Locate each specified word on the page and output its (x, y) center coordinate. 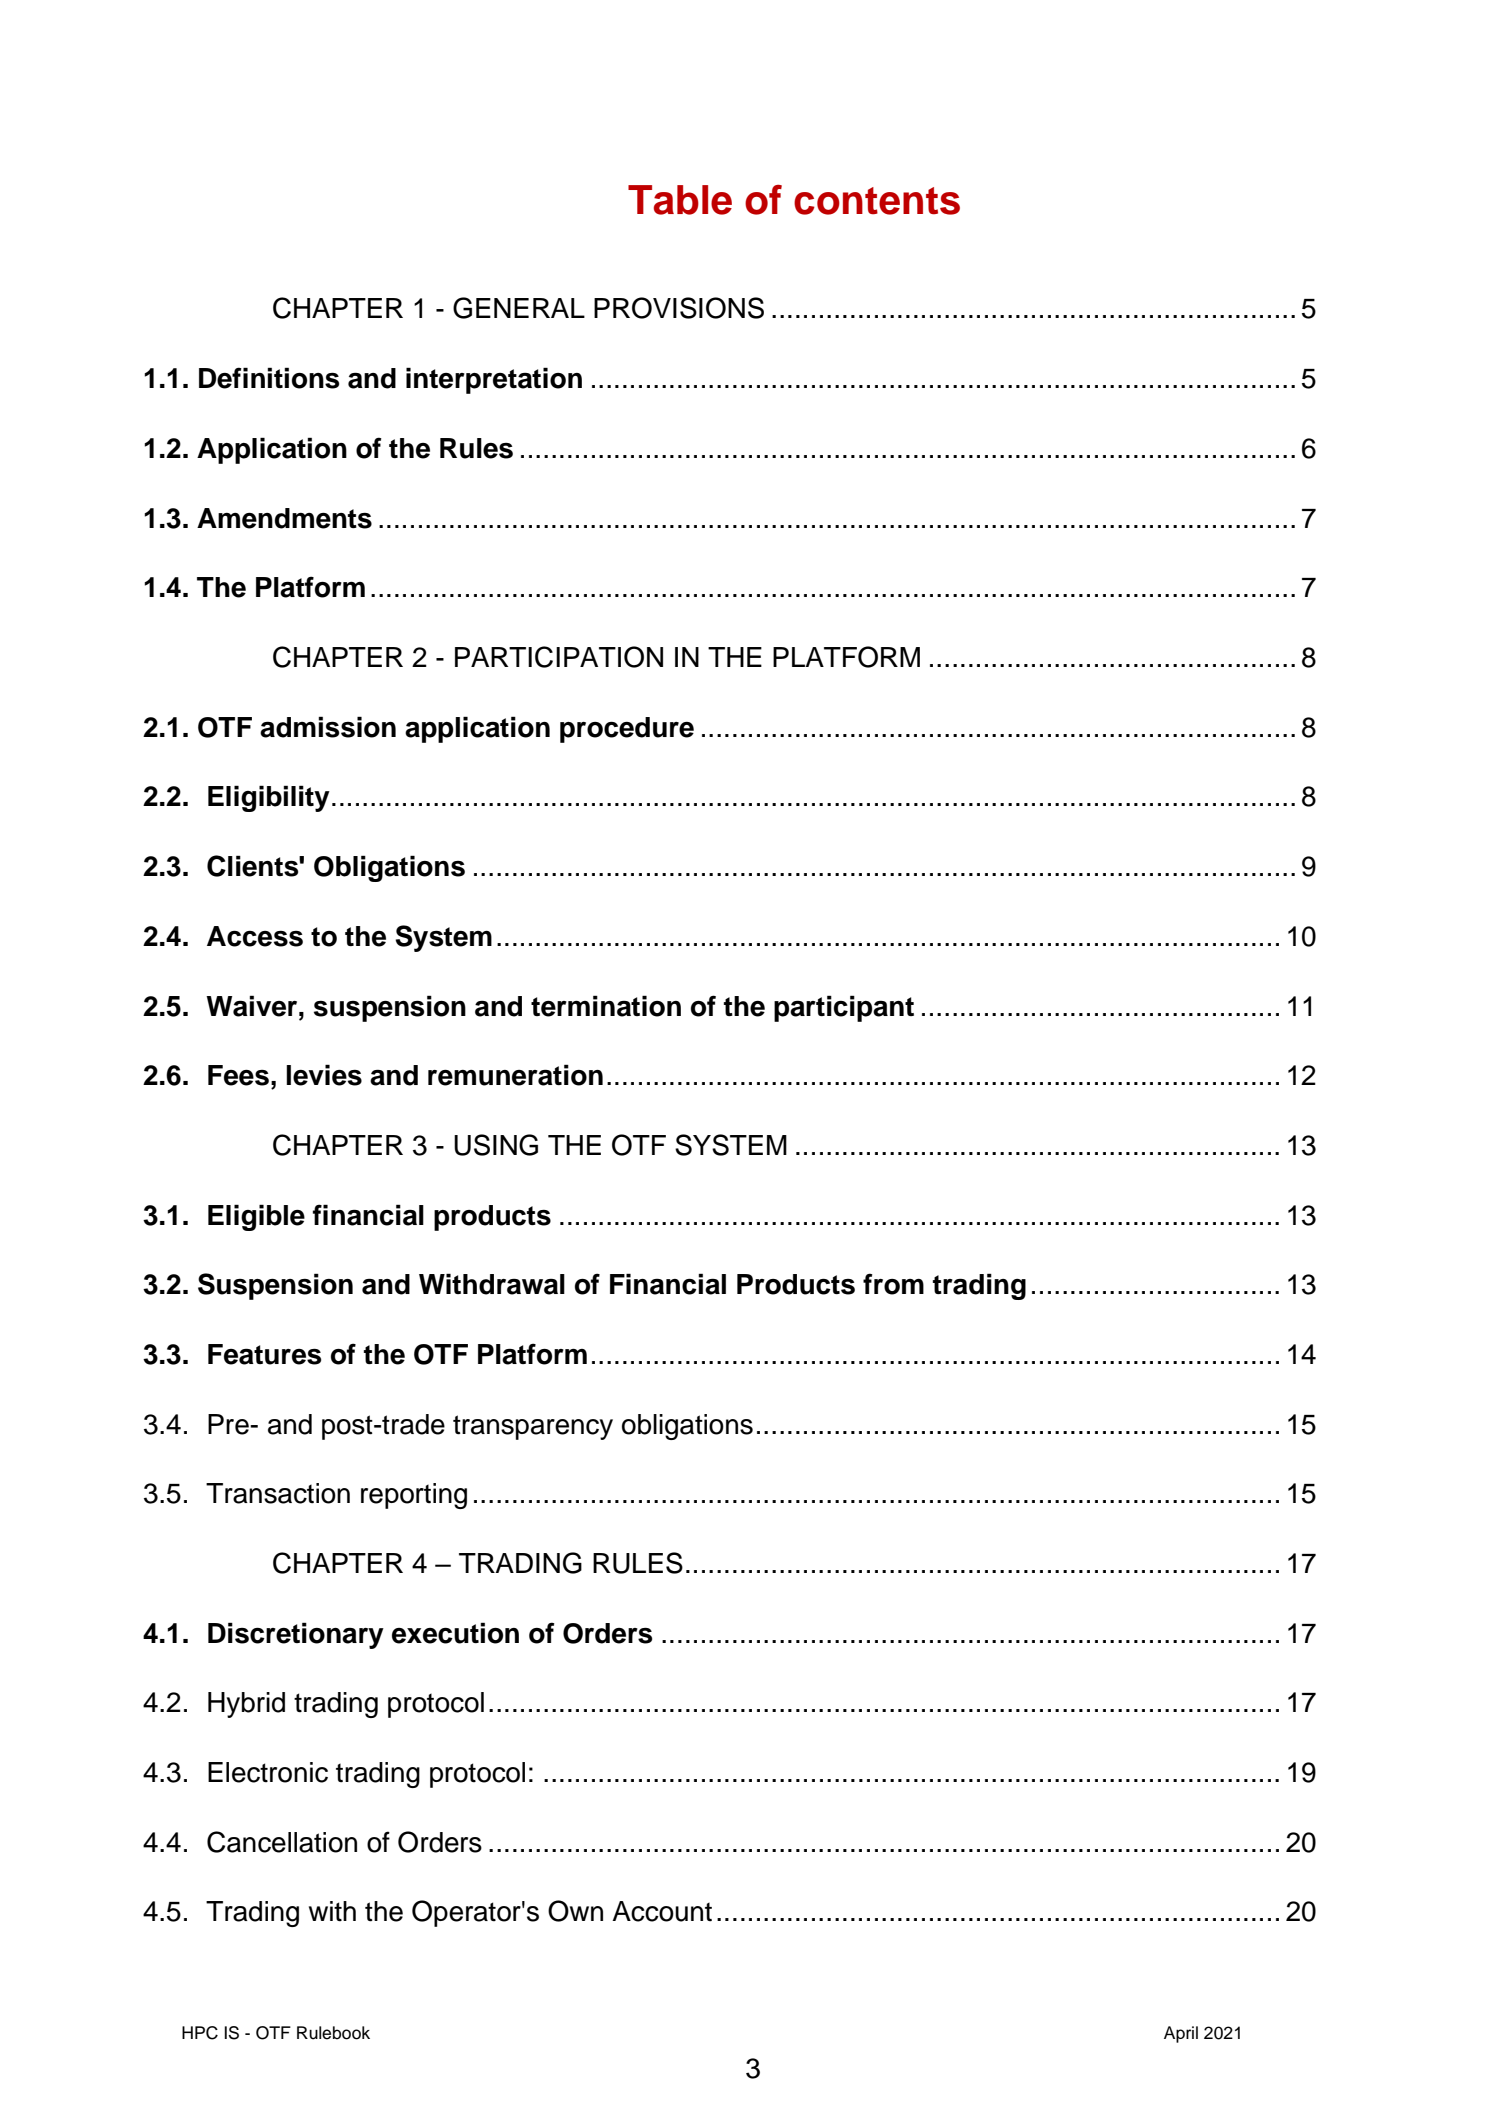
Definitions (269, 378)
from (893, 1284)
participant (844, 1008)
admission (328, 727)
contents (877, 201)
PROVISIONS (679, 308)
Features (264, 1354)
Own (575, 1911)
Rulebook (333, 2033)
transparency (533, 1427)
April (1181, 2034)
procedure (627, 730)
